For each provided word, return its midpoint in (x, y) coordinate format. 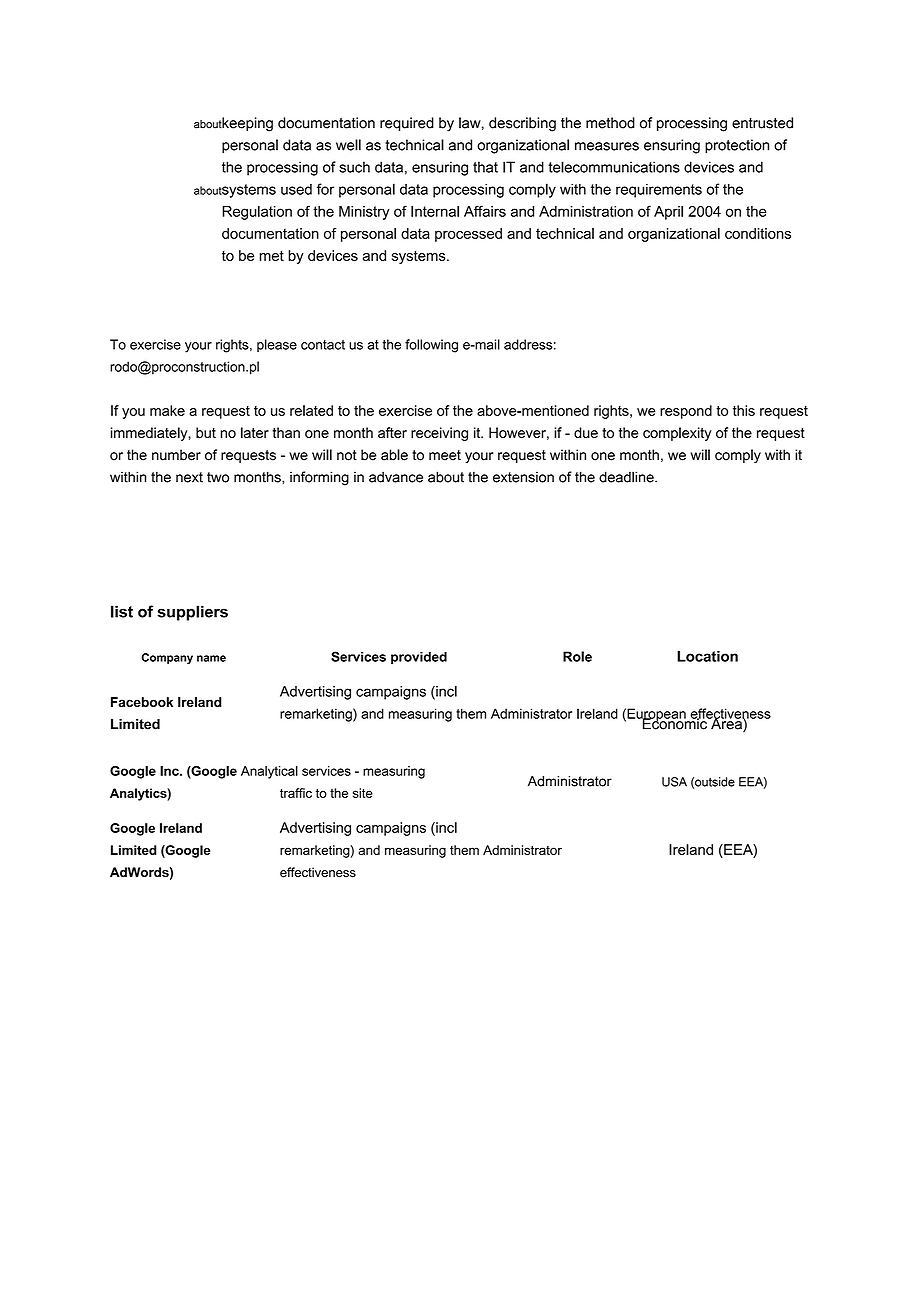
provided (419, 658)
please (277, 345)
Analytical (269, 772)
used (296, 189)
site (363, 793)
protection (737, 146)
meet (445, 455)
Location (707, 656)
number (176, 455)
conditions (758, 233)
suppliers (192, 613)
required (407, 124)
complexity (677, 434)
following (431, 346)
